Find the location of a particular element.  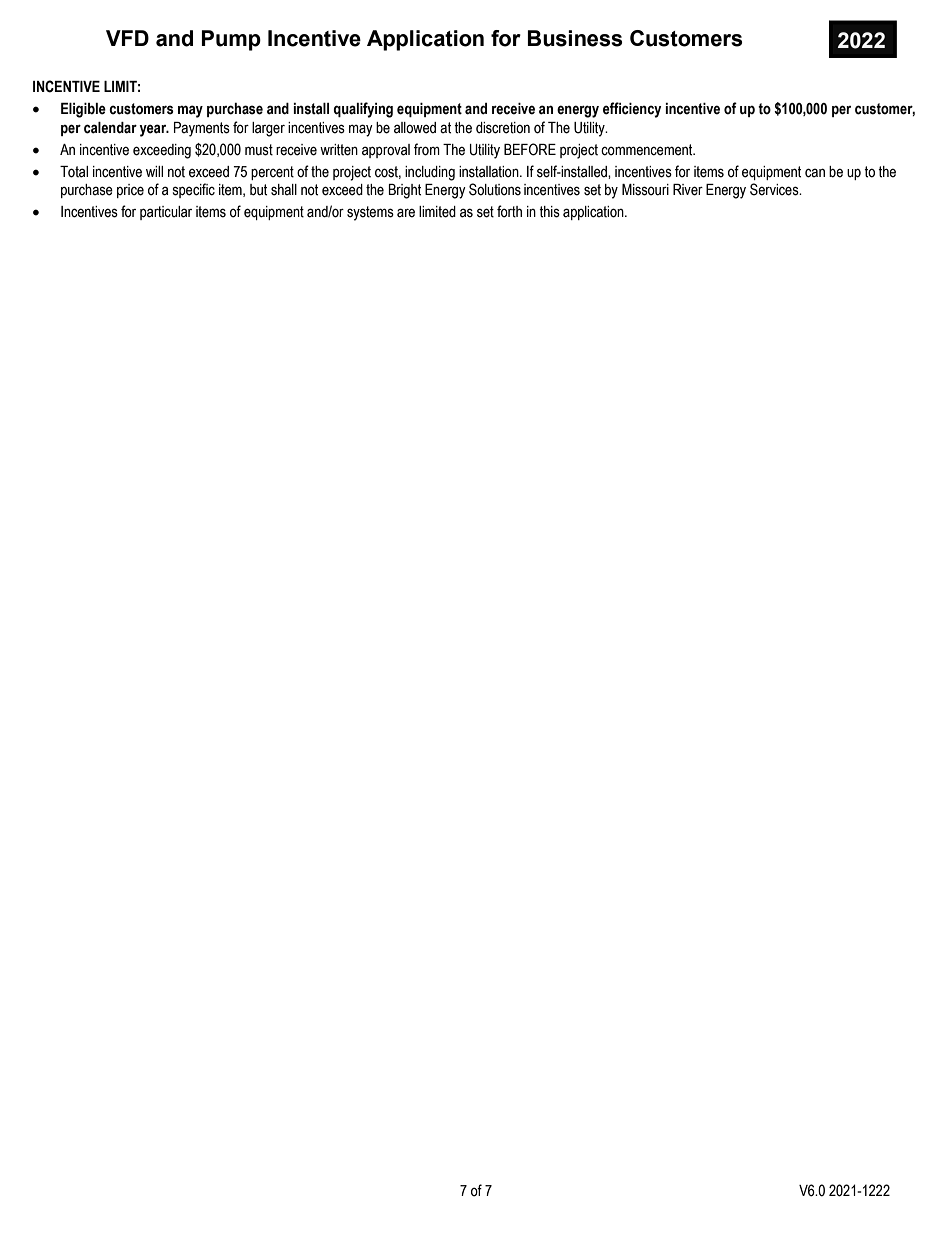

specific is located at coordinates (194, 190).
